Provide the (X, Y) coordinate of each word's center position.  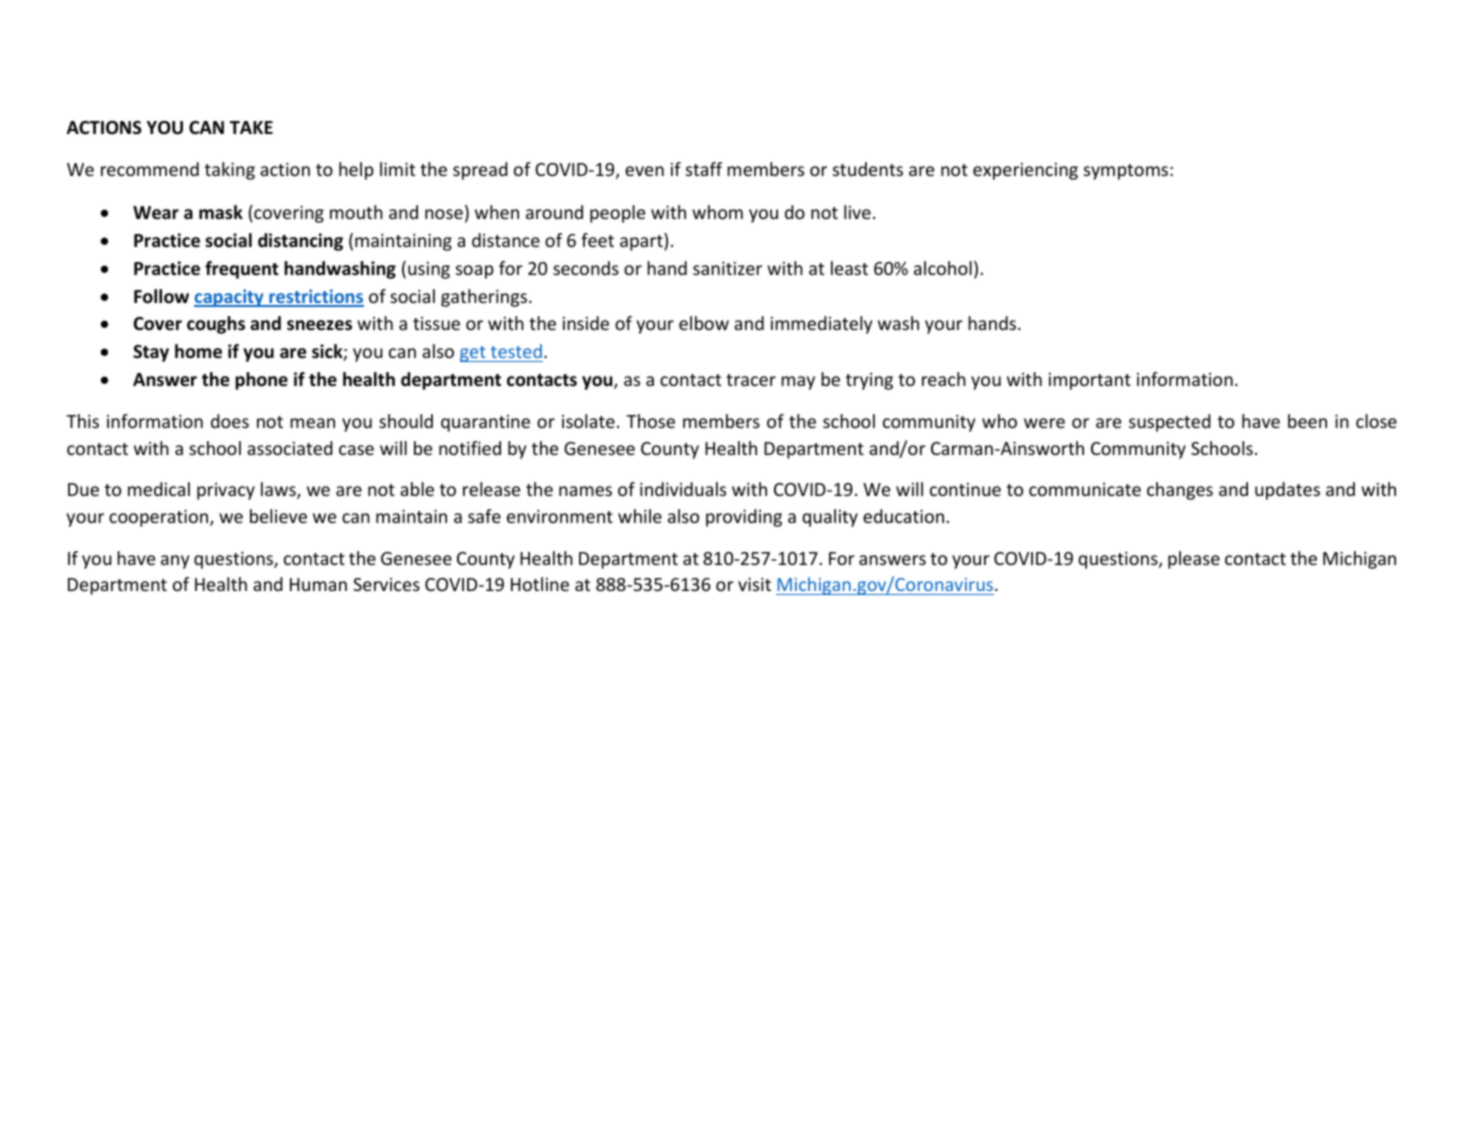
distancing (300, 242)
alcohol (943, 268)
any (175, 562)
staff (704, 169)
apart (642, 242)
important (1090, 381)
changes (1180, 491)
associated (290, 448)
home (198, 351)
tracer (751, 380)
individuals (683, 489)
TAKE (251, 127)
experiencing (1025, 171)
